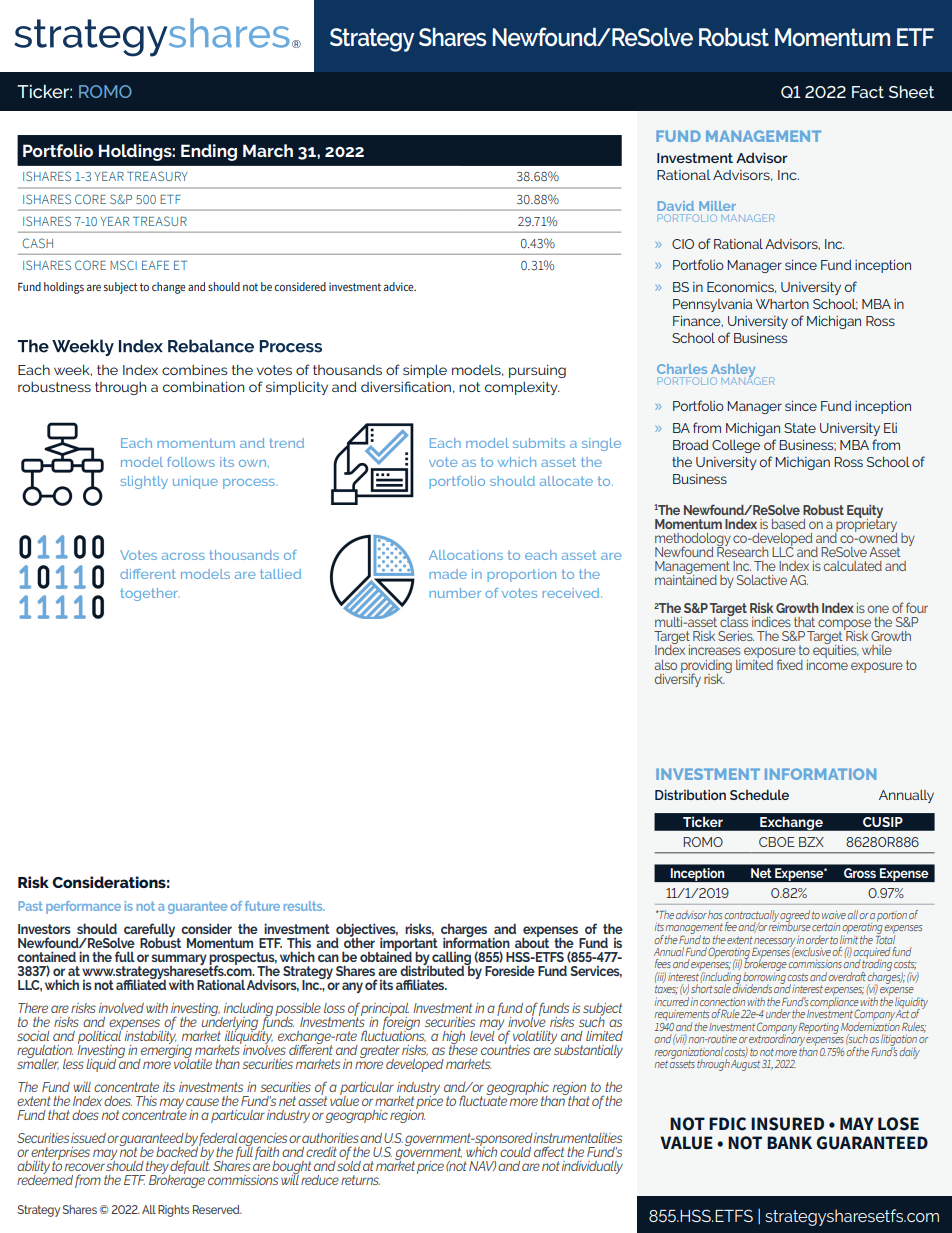 The width and height of the screenshot is (952, 1233). I want to click on recover, so click(85, 1167).
